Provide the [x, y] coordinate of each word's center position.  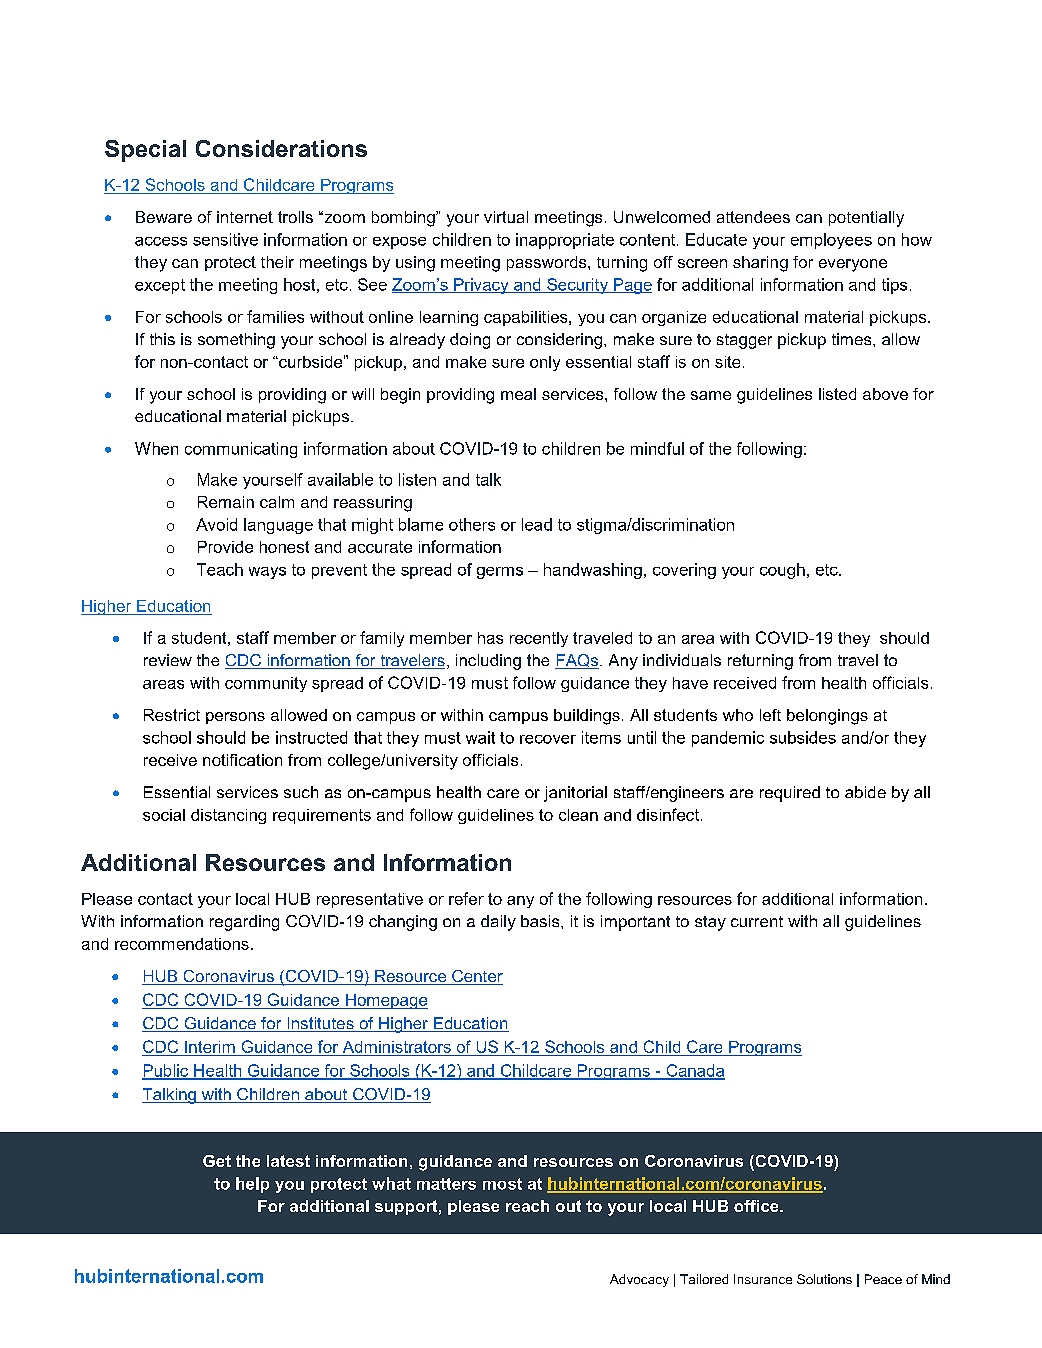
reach [527, 1206]
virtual [506, 217]
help [252, 1185]
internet [245, 217]
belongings [827, 717]
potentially [866, 219]
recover [548, 739]
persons [235, 718]
